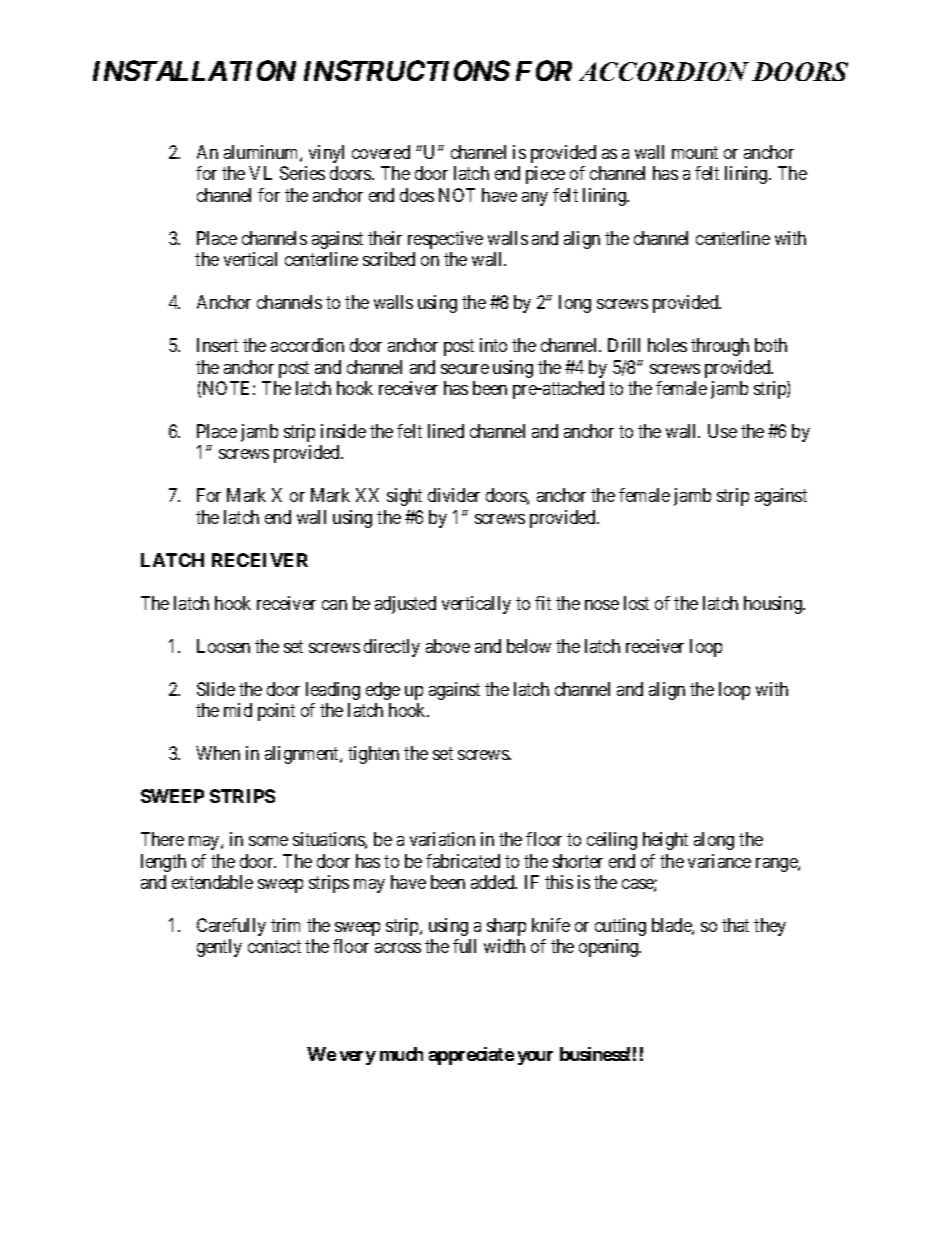 This screenshot has height=1233, width=952. What do you see at coordinates (219, 948) in the screenshot?
I see `gently` at bounding box center [219, 948].
